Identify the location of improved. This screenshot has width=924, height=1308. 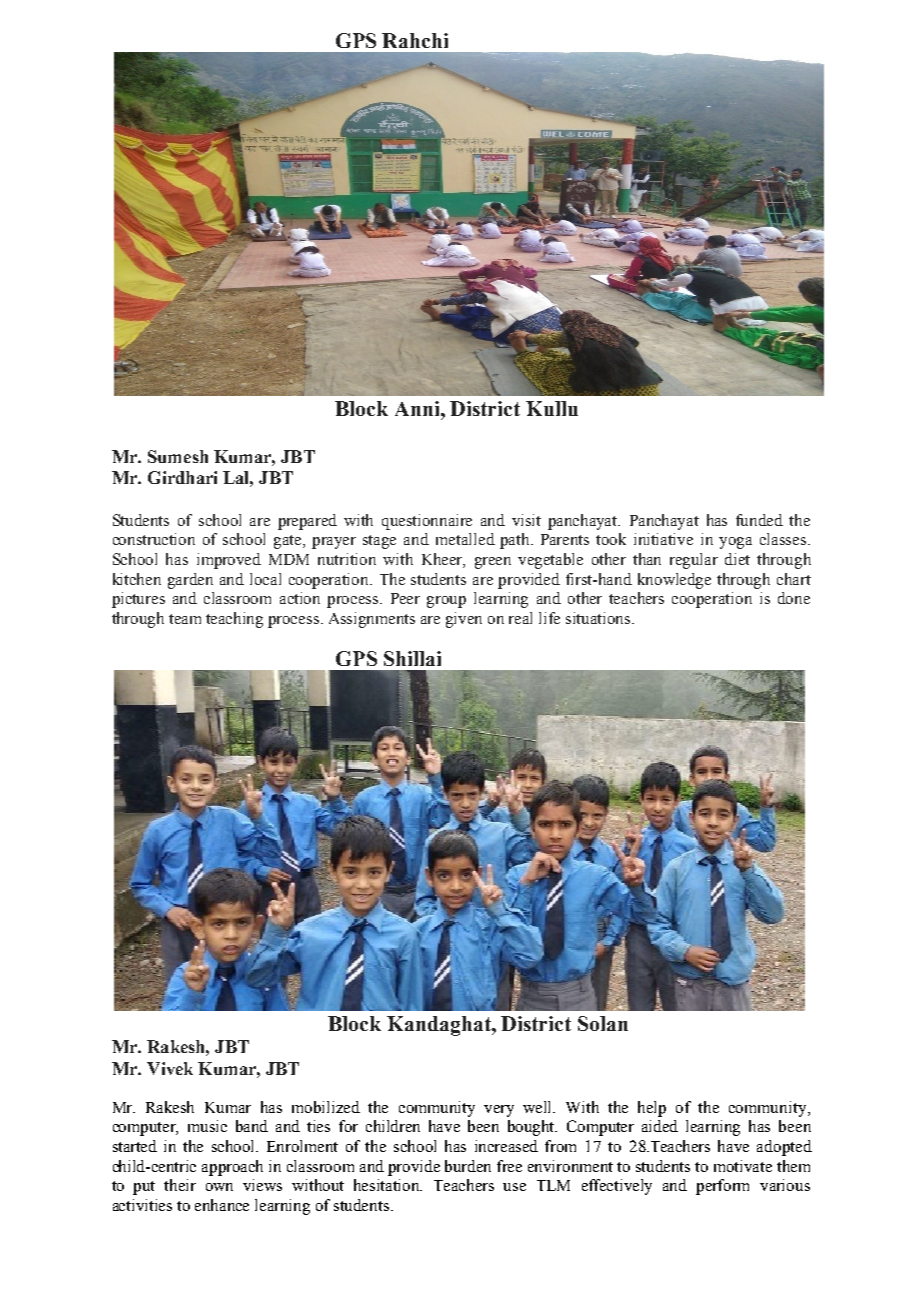
(229, 561).
